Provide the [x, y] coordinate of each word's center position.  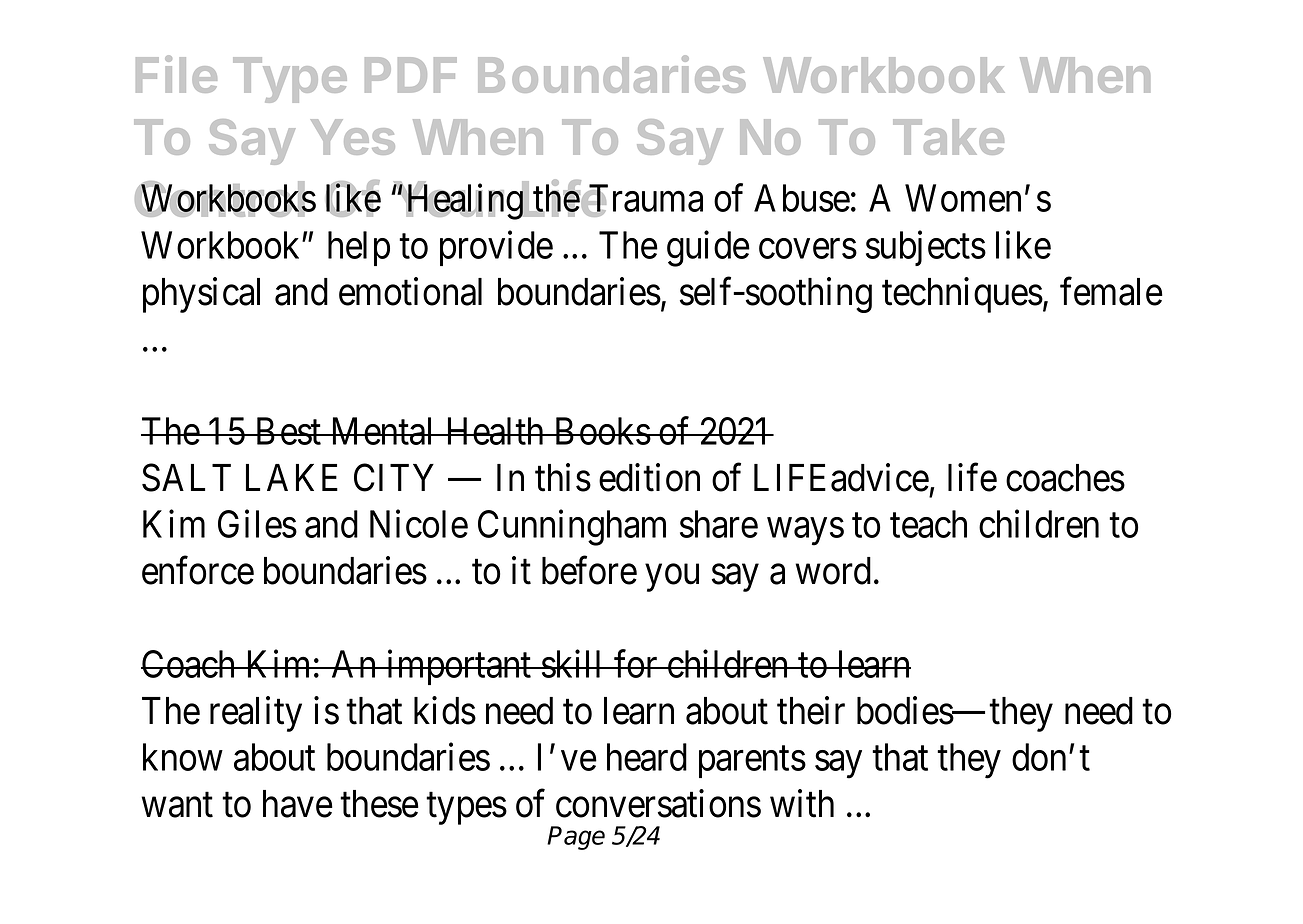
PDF [411, 75]
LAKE [292, 477]
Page [576, 838]
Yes [353, 137]
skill [573, 664]
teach [928, 524]
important [459, 667]
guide [708, 249]
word [833, 571]
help [359, 248]
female [1111, 291]
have [298, 804]
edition [649, 477]
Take [948, 137]
